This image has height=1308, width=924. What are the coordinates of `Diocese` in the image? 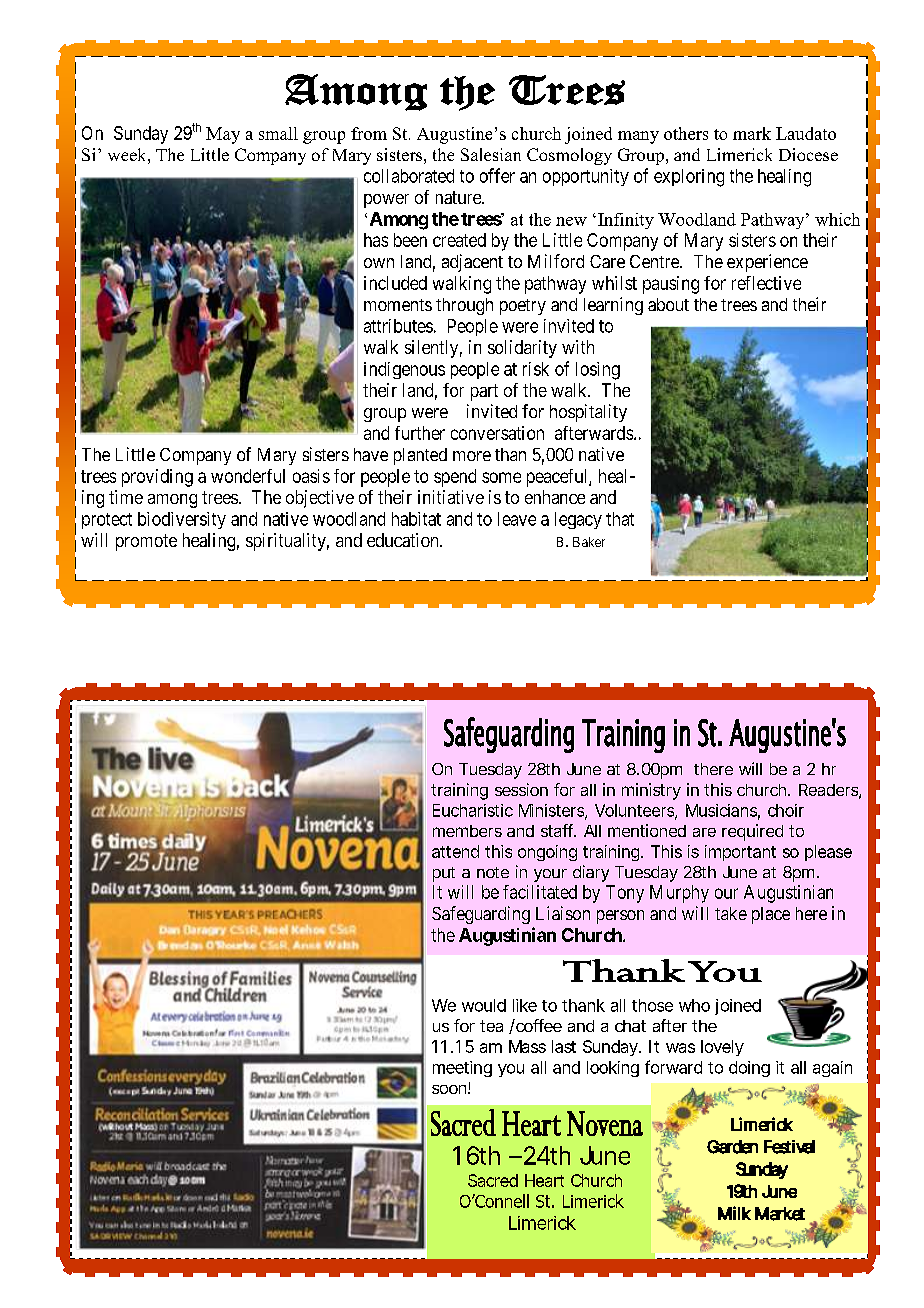 It's located at (808, 154).
